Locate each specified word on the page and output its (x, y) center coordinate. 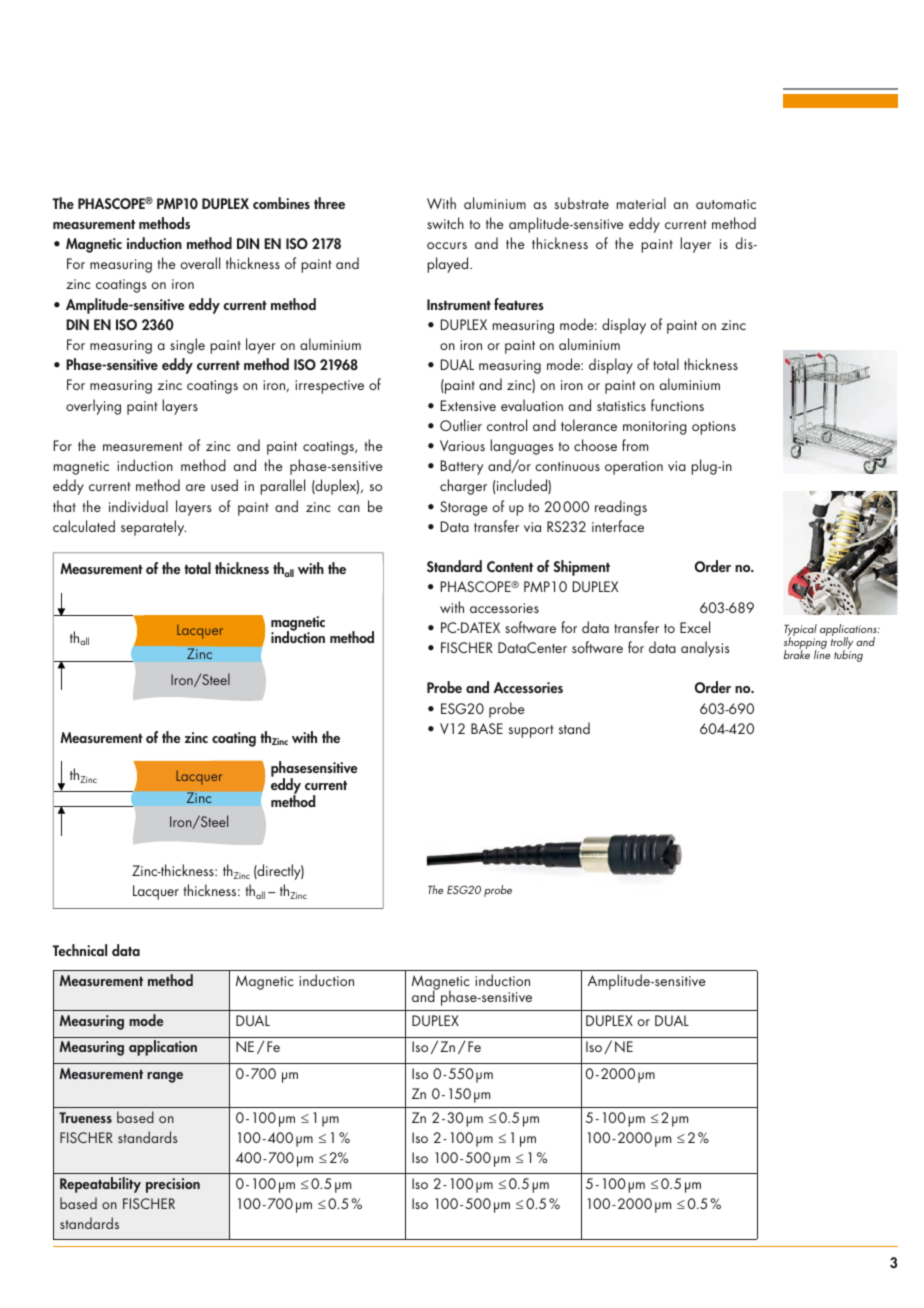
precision (173, 1185)
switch (445, 223)
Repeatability (100, 1185)
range (165, 1077)
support (531, 731)
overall (200, 263)
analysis (705, 649)
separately (153, 528)
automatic (726, 204)
